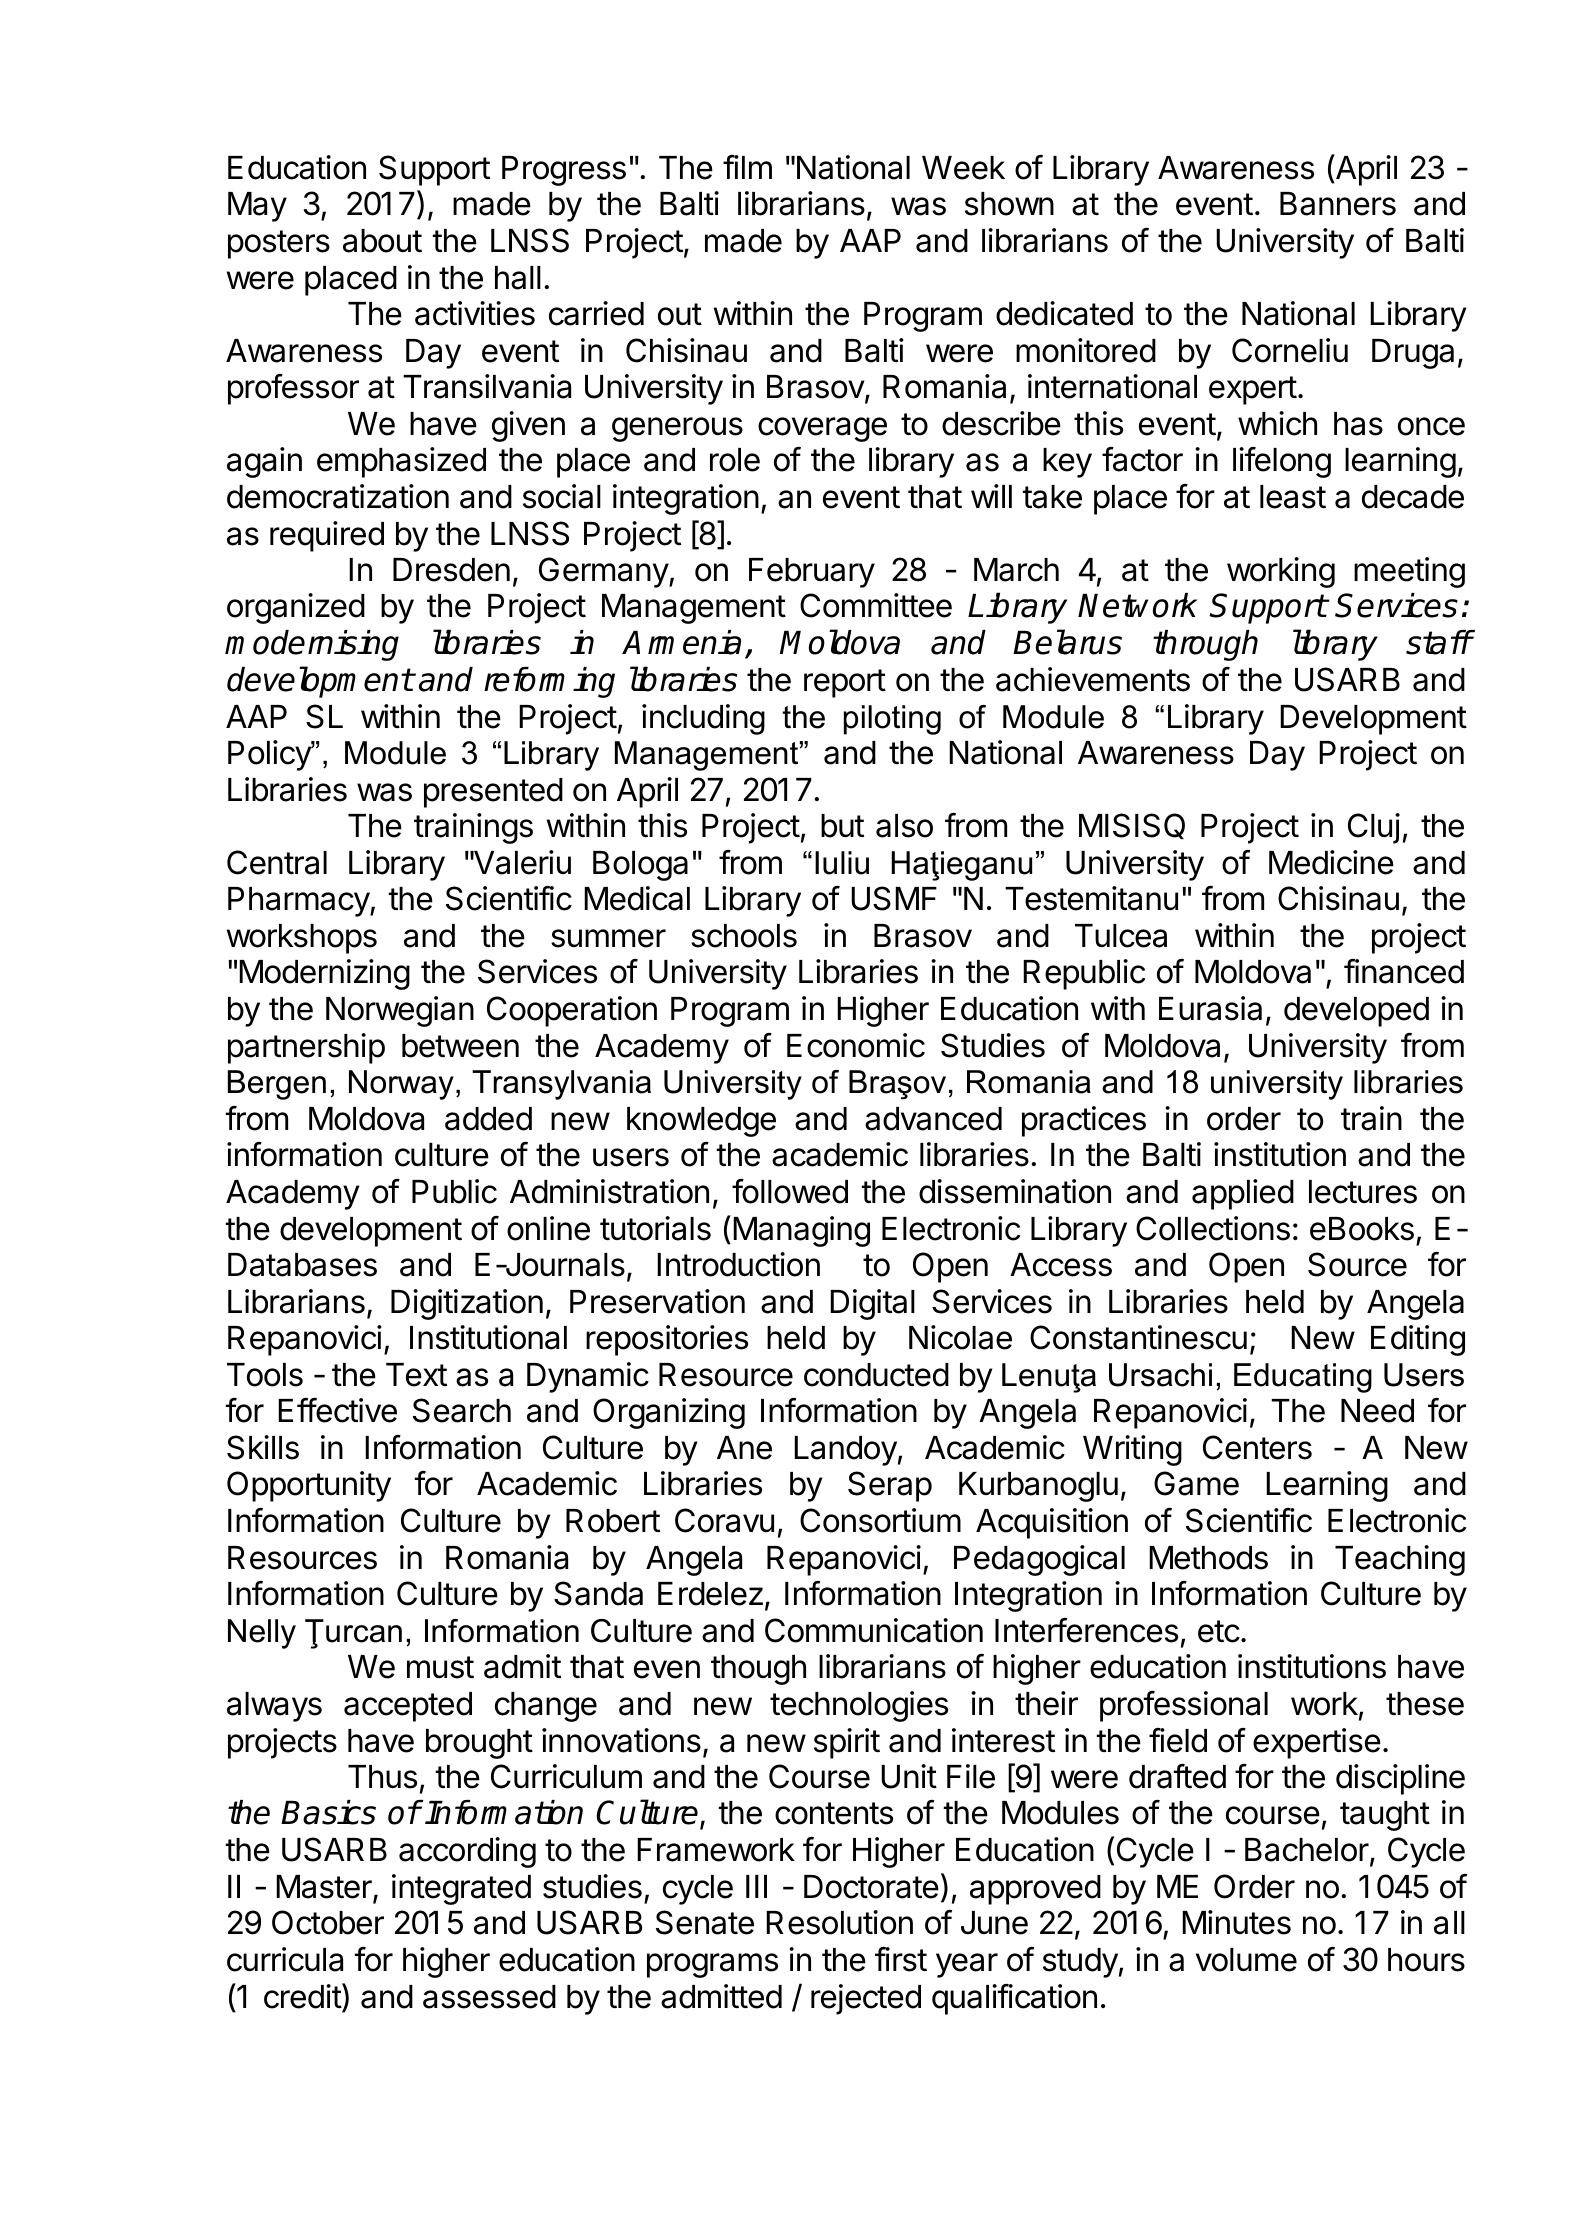 The image size is (1578, 2231). What do you see at coordinates (747, 167) in the image?
I see `film` at bounding box center [747, 167].
